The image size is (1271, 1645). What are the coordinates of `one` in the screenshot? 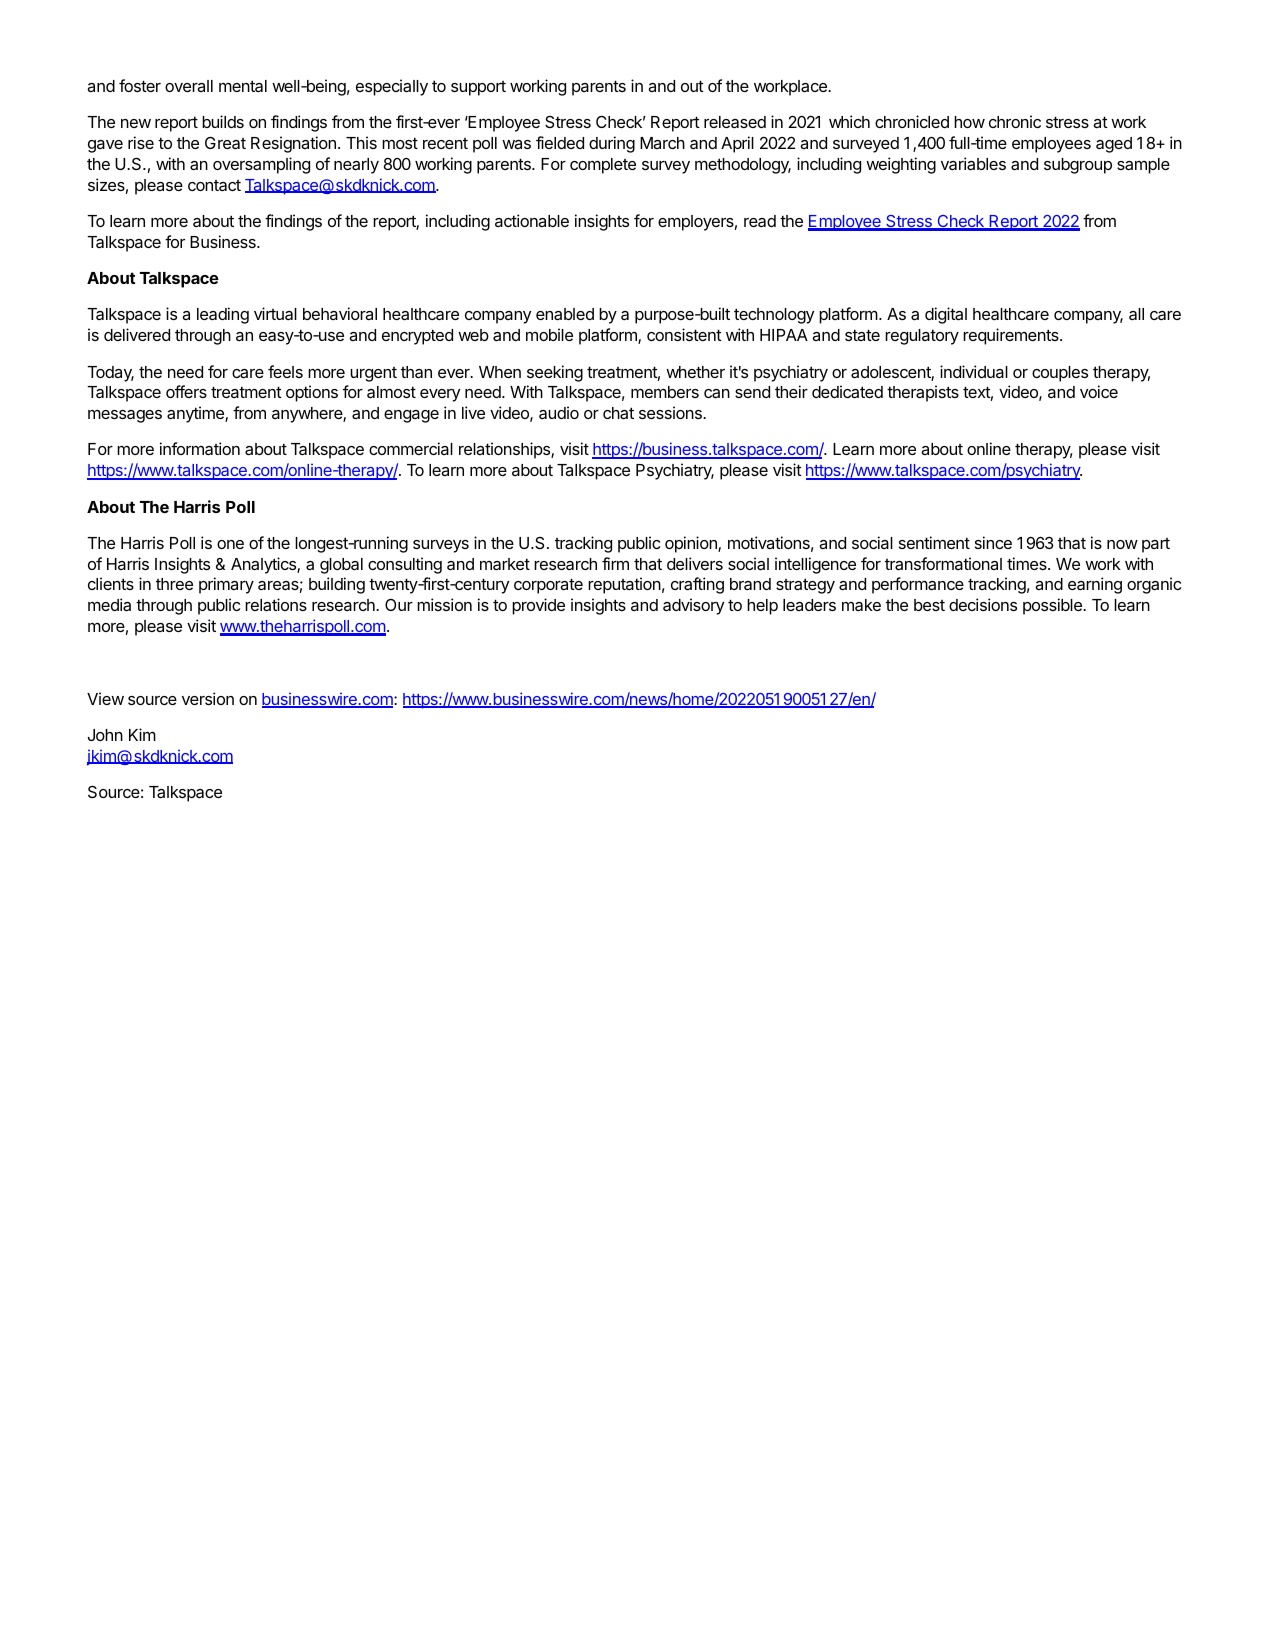 It's located at (230, 544).
